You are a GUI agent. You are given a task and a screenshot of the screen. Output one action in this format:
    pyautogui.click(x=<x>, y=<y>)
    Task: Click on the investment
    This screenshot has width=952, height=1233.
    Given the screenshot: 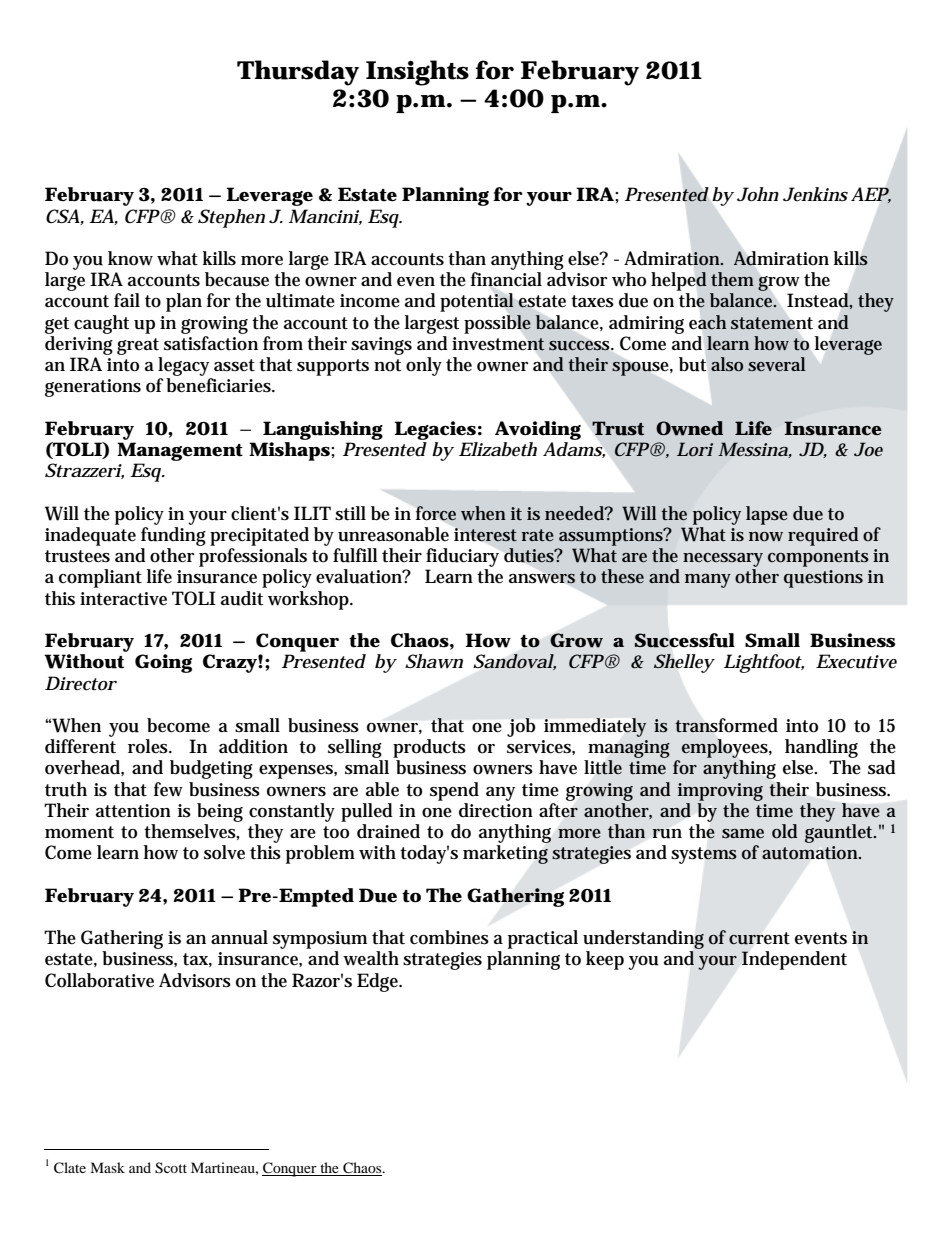 What is the action you would take?
    pyautogui.click(x=498, y=344)
